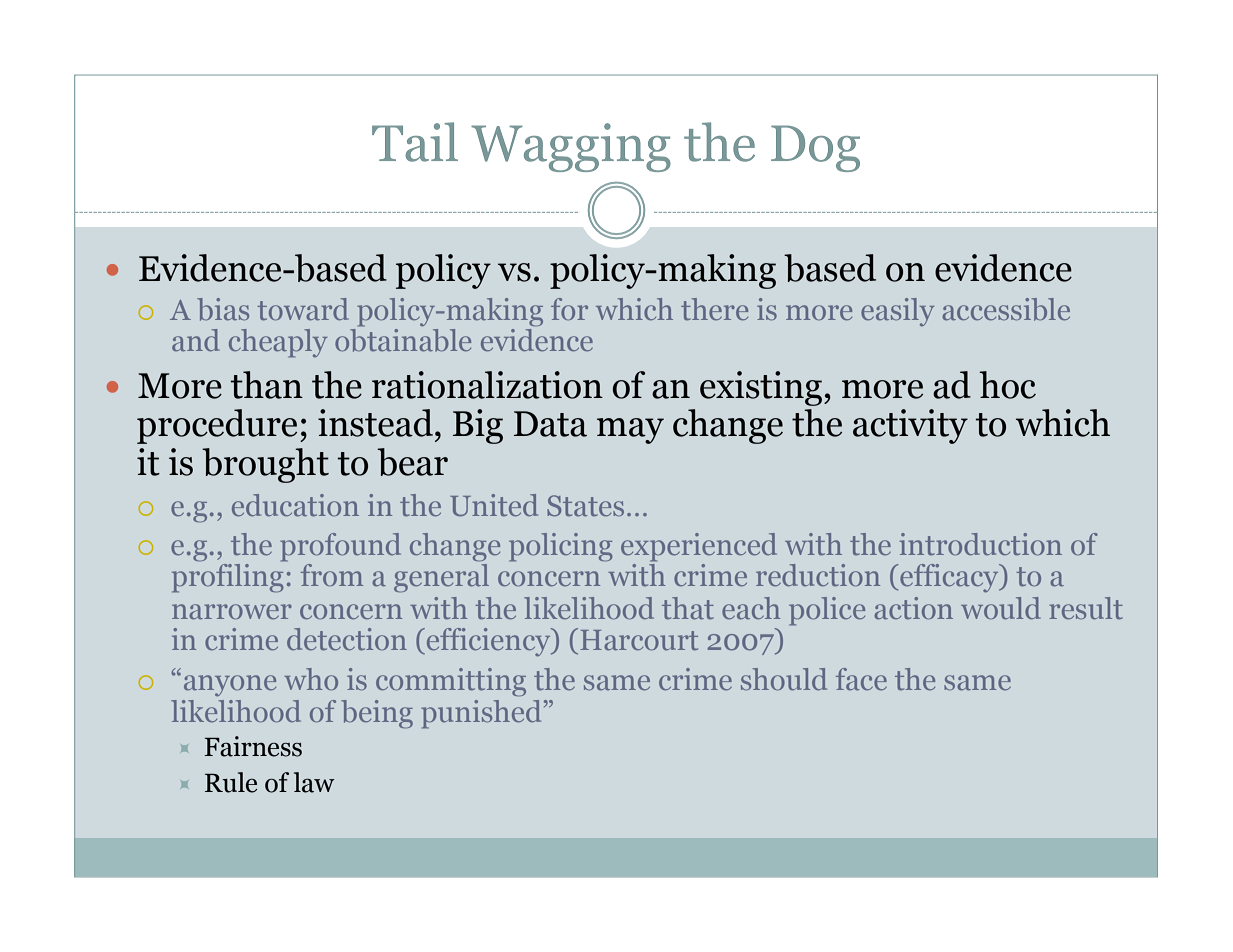 Image resolution: width=1233 pixels, height=952 pixels. I want to click on Wagging, so click(571, 147).
